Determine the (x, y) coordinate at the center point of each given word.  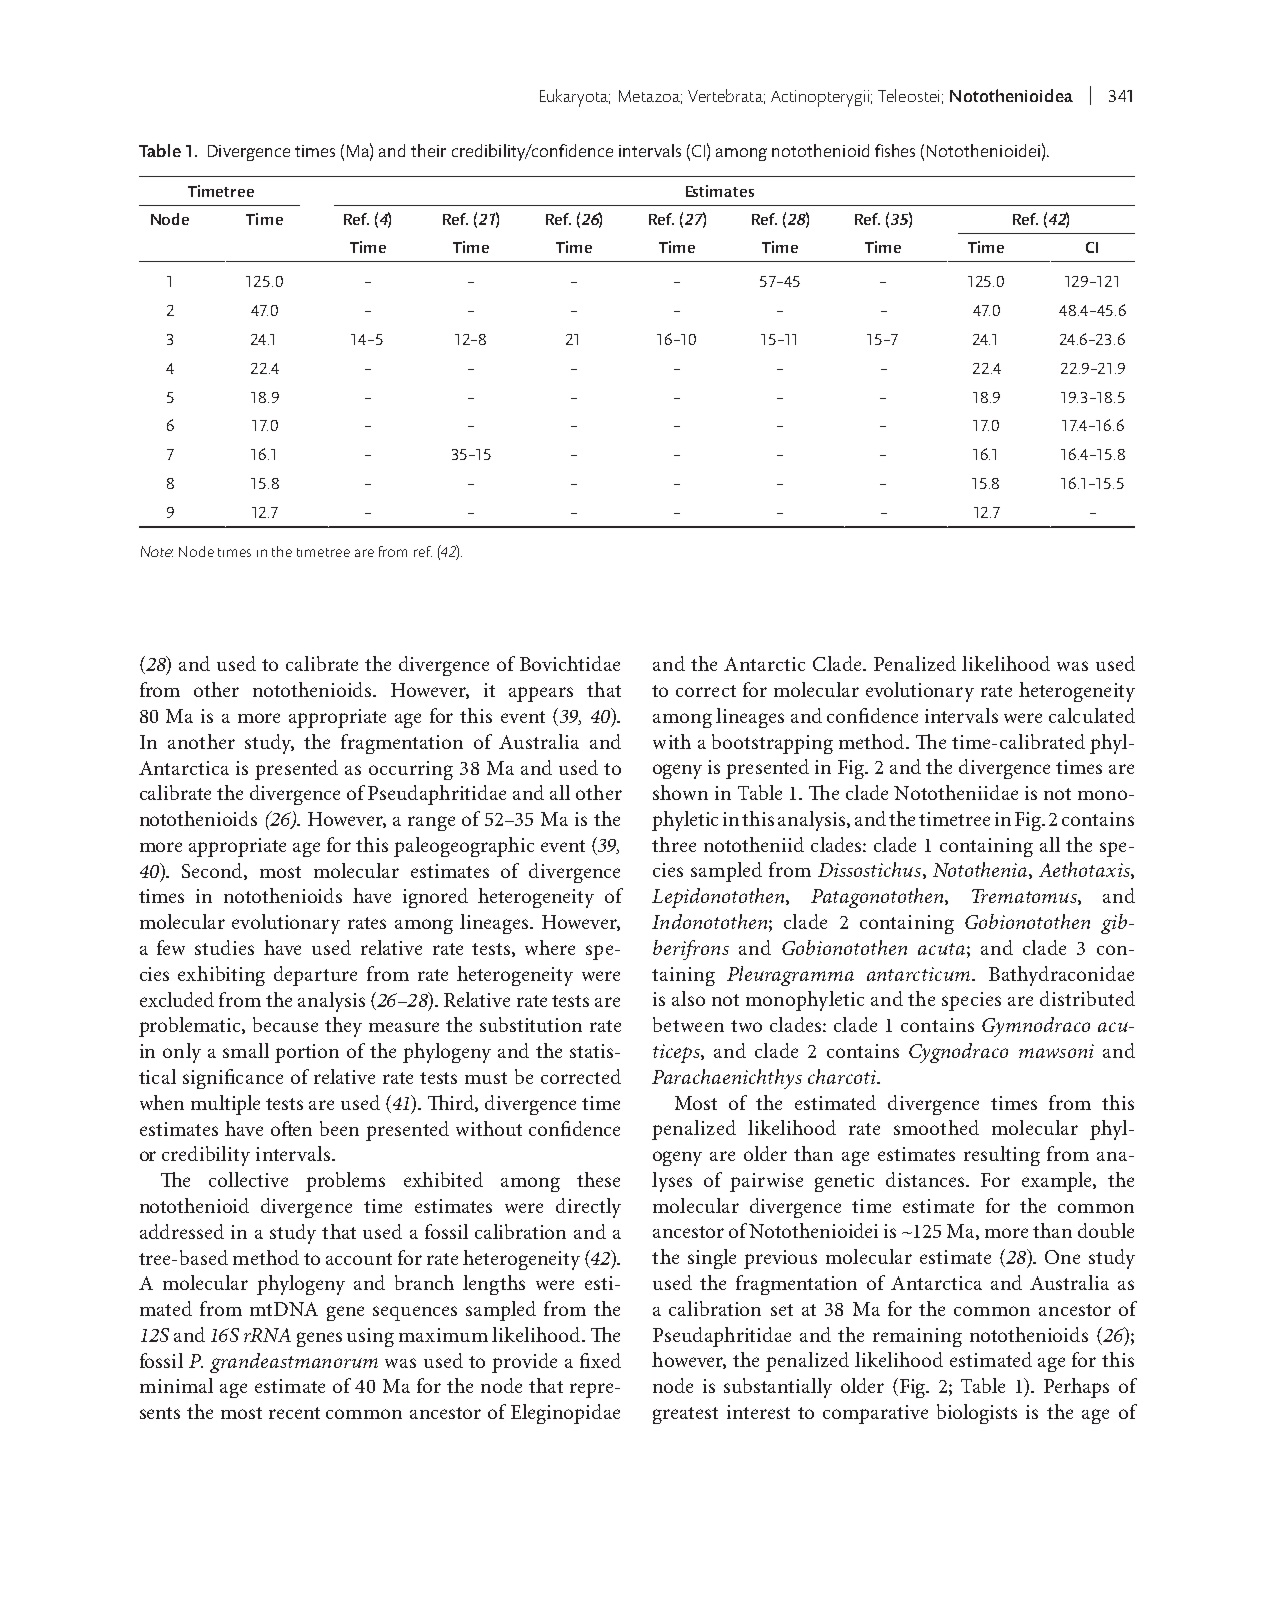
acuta (941, 949)
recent (294, 1413)
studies (224, 947)
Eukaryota (575, 98)
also (688, 998)
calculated (1092, 715)
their (428, 150)
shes (900, 150)
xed (605, 1360)
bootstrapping (772, 744)
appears (541, 694)
